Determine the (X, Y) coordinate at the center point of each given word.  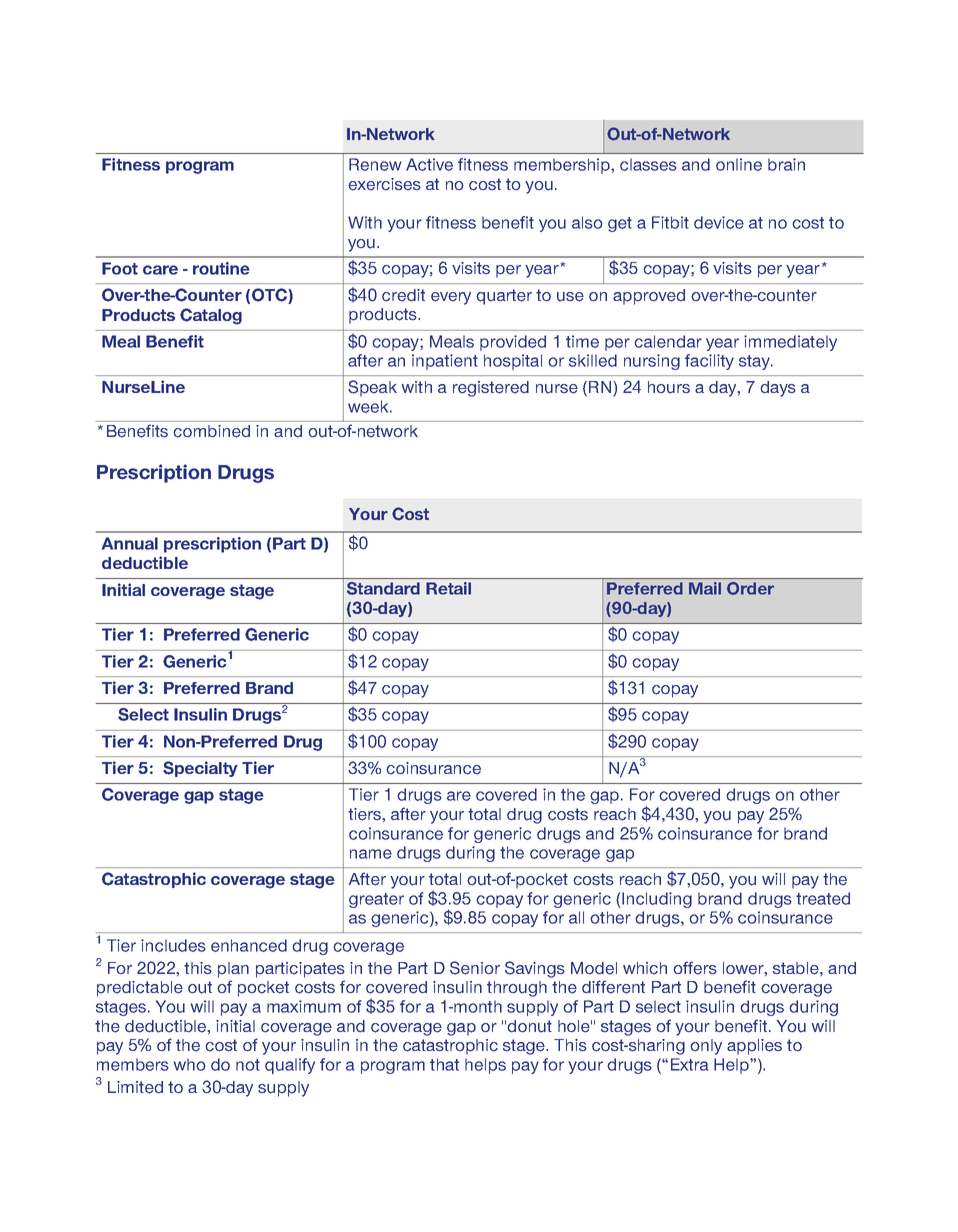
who (190, 1064)
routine (221, 268)
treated (823, 898)
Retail (448, 588)
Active (429, 164)
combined (211, 431)
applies (754, 1047)
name (371, 854)
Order (750, 588)
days (778, 389)
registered (491, 389)
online (739, 164)
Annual (130, 543)
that (444, 1064)
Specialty (200, 769)
